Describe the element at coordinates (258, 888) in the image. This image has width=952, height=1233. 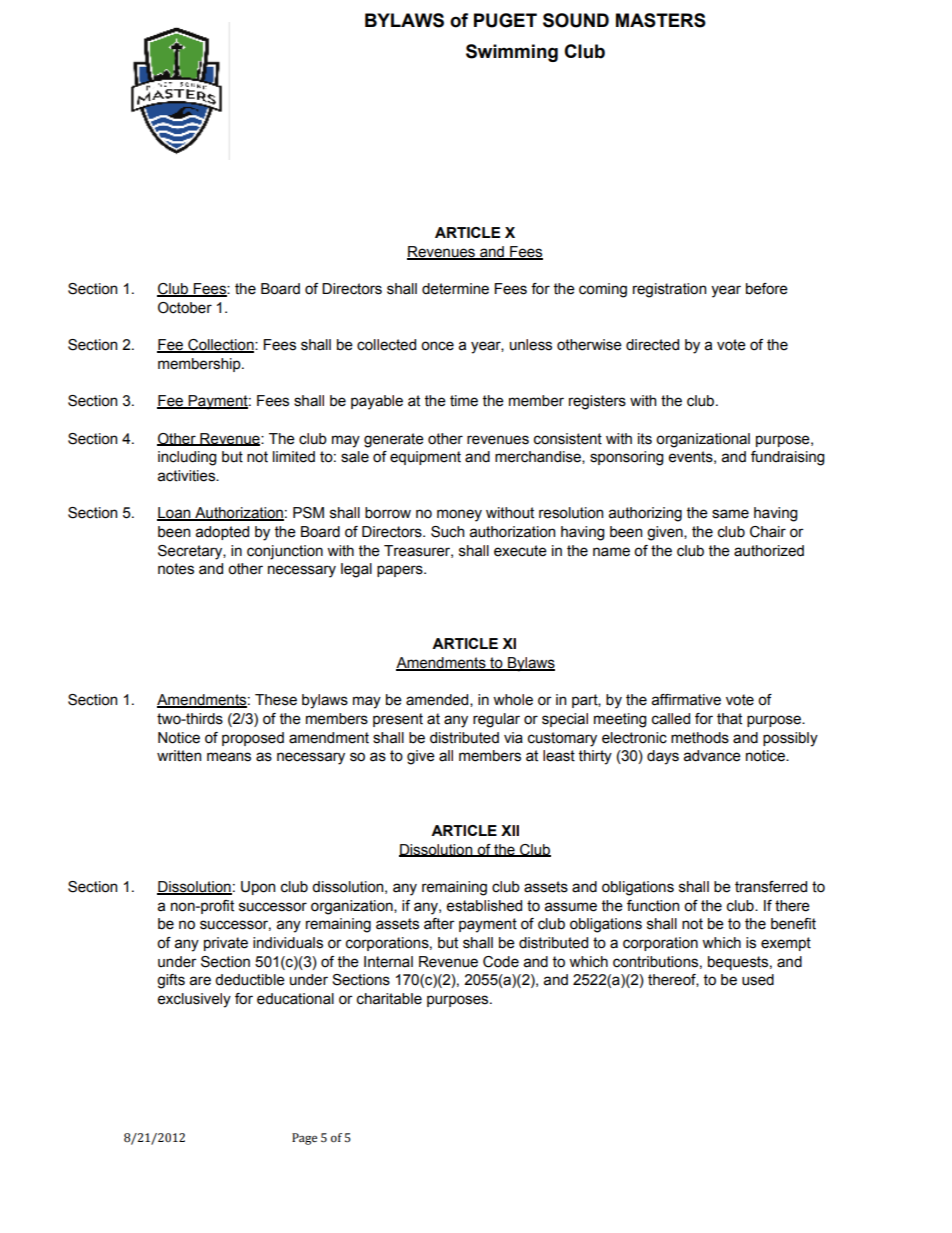
I see `Upon` at that location.
